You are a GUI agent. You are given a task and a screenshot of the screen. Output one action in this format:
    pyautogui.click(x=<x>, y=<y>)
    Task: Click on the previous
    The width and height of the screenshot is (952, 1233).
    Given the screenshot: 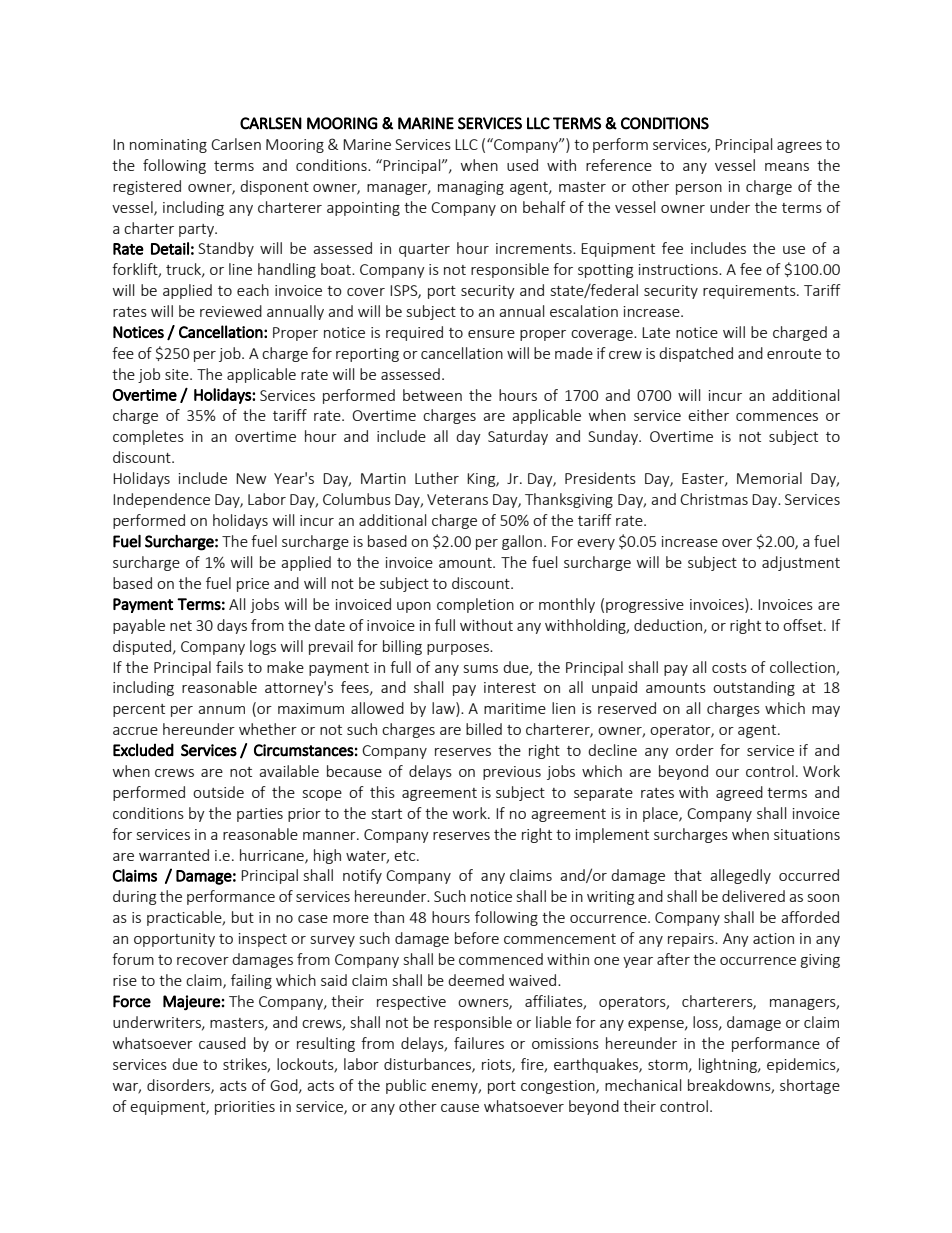 What is the action you would take?
    pyautogui.click(x=512, y=773)
